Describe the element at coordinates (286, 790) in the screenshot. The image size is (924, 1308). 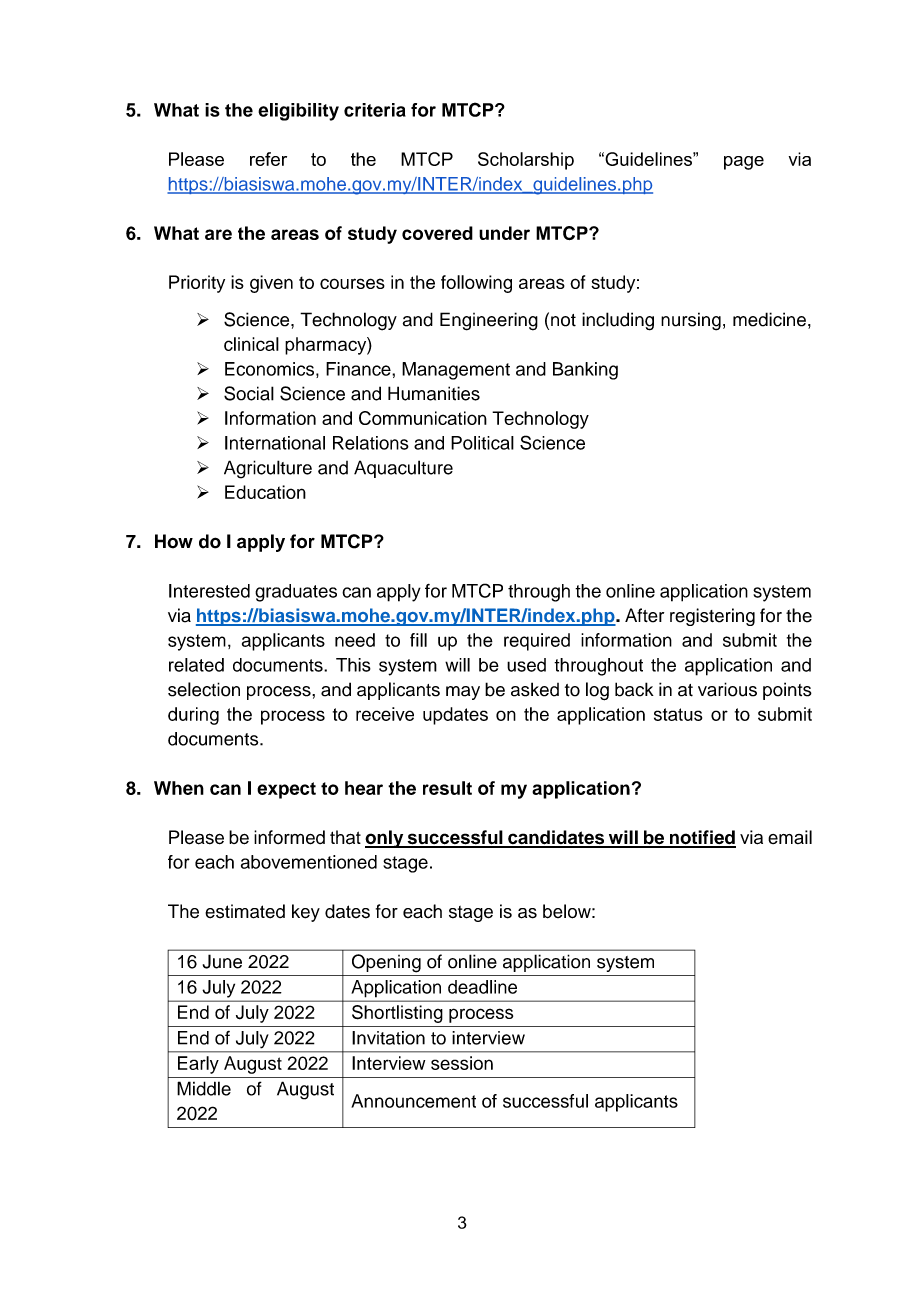
I see `expect` at that location.
